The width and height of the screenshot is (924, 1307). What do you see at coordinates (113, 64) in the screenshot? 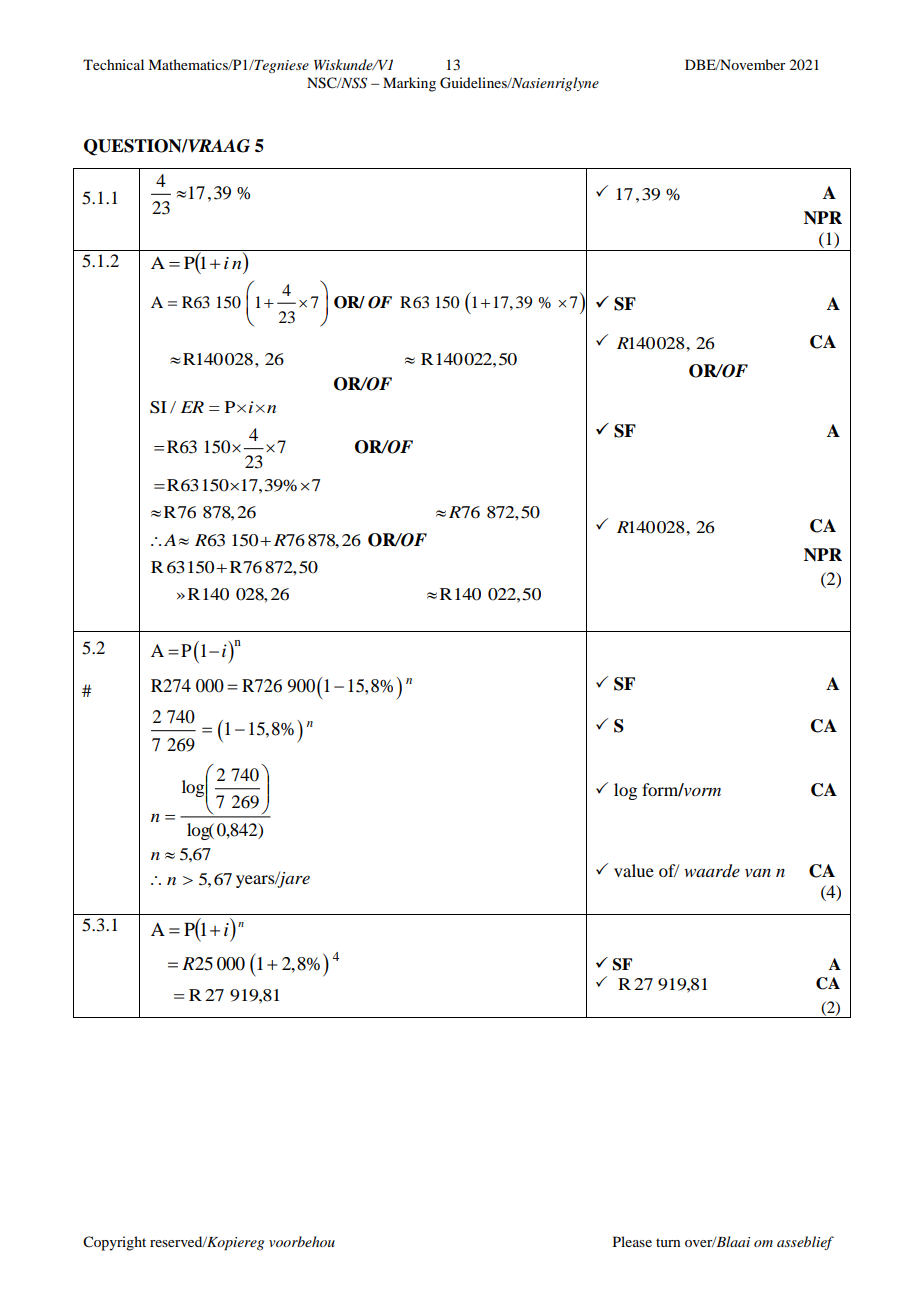
I see `Technical` at bounding box center [113, 64].
